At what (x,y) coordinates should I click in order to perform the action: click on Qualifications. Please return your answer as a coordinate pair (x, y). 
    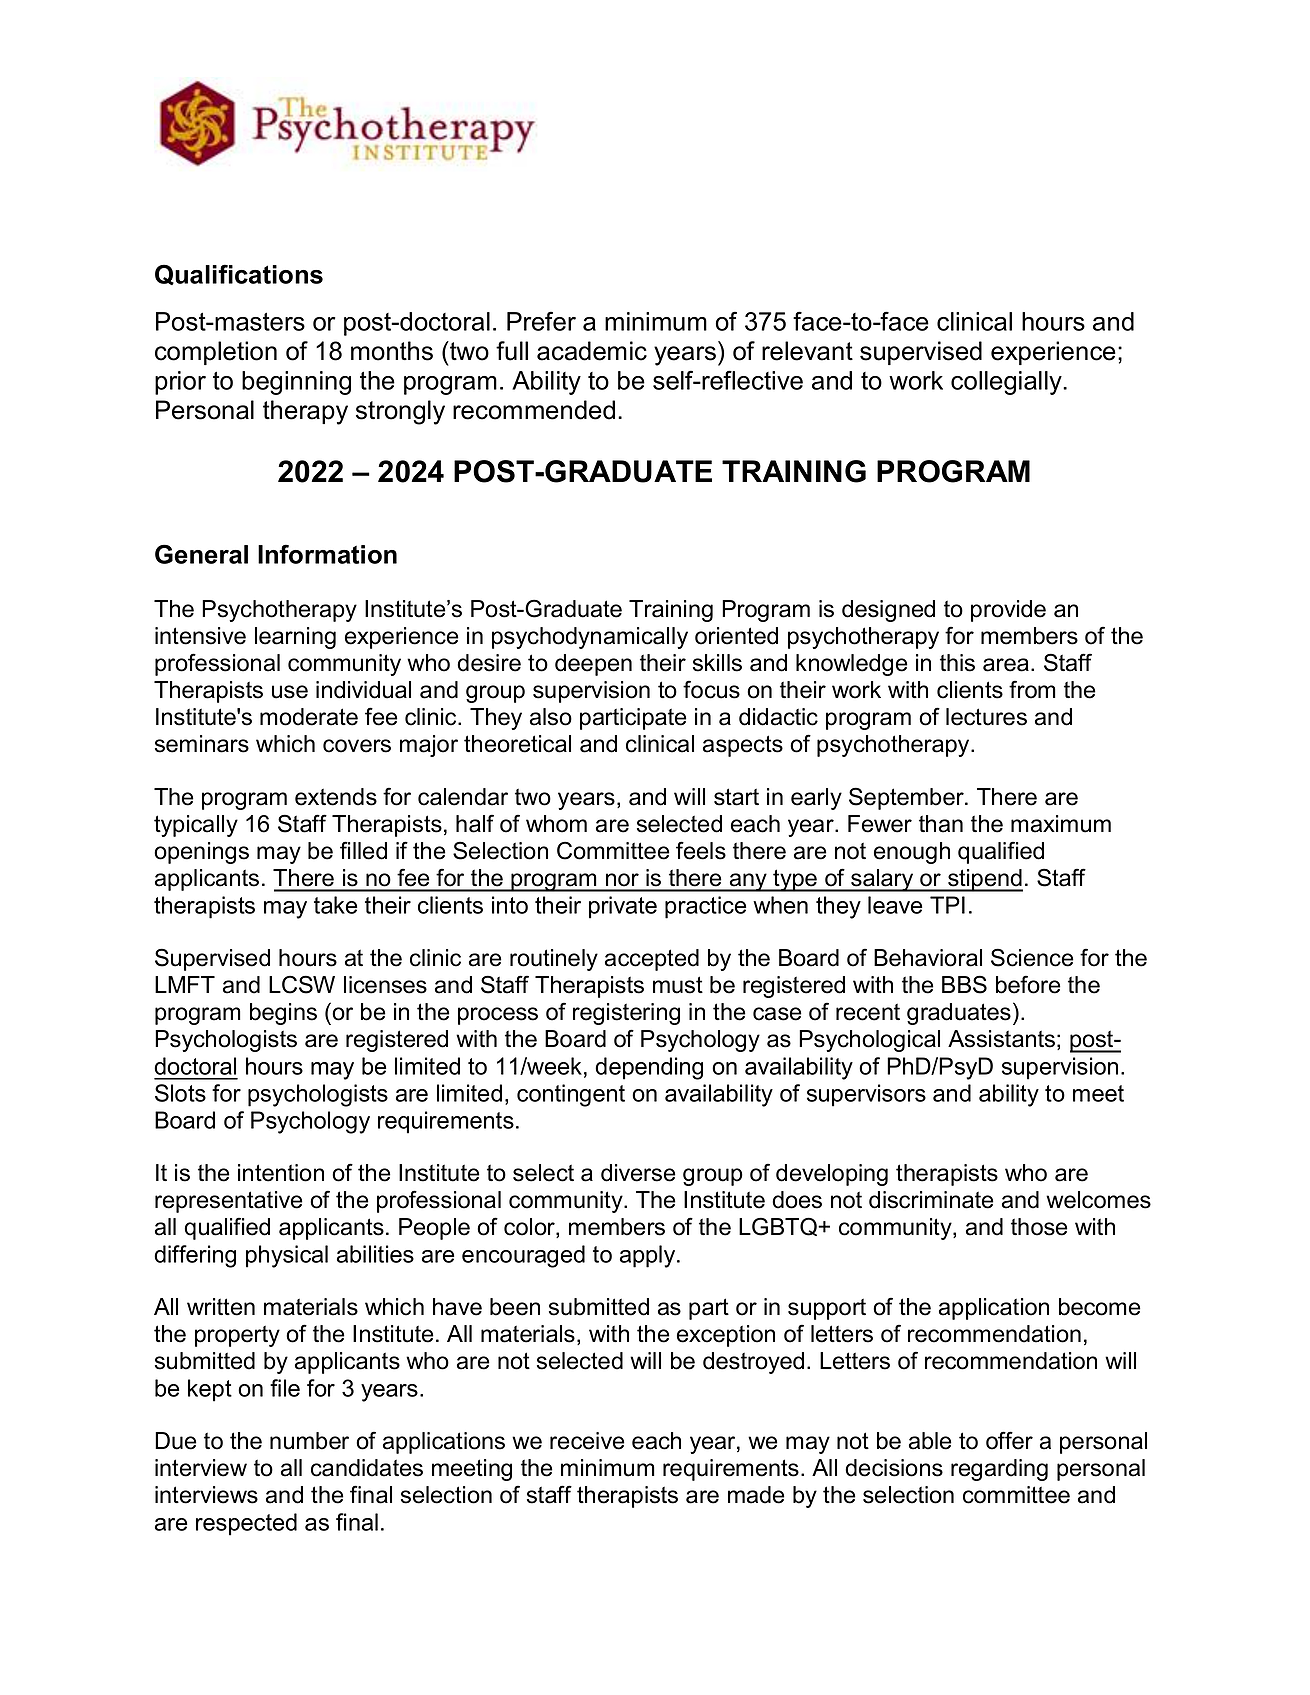
    Looking at the image, I should click on (239, 274).
